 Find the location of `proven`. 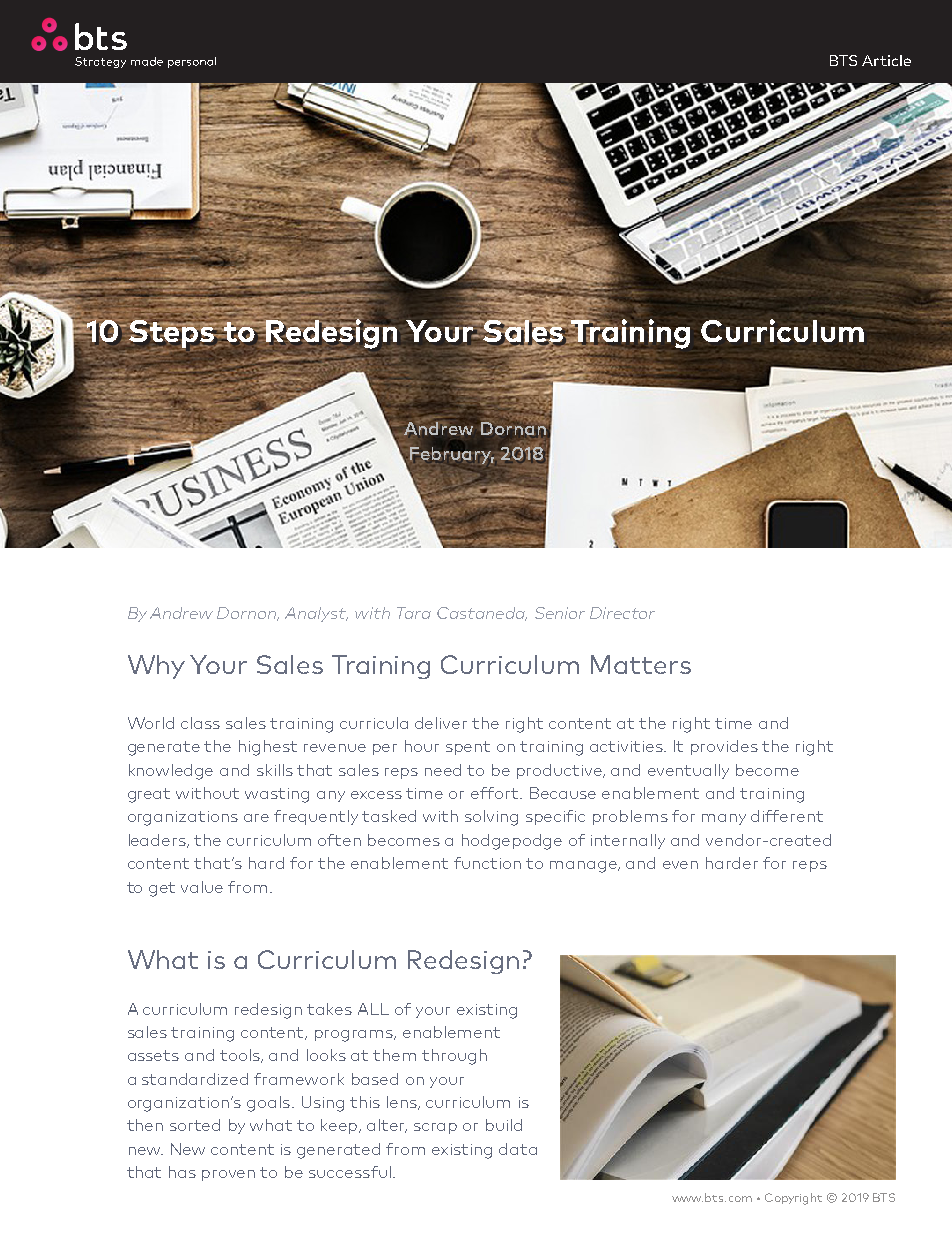

proven is located at coordinates (228, 1175).
